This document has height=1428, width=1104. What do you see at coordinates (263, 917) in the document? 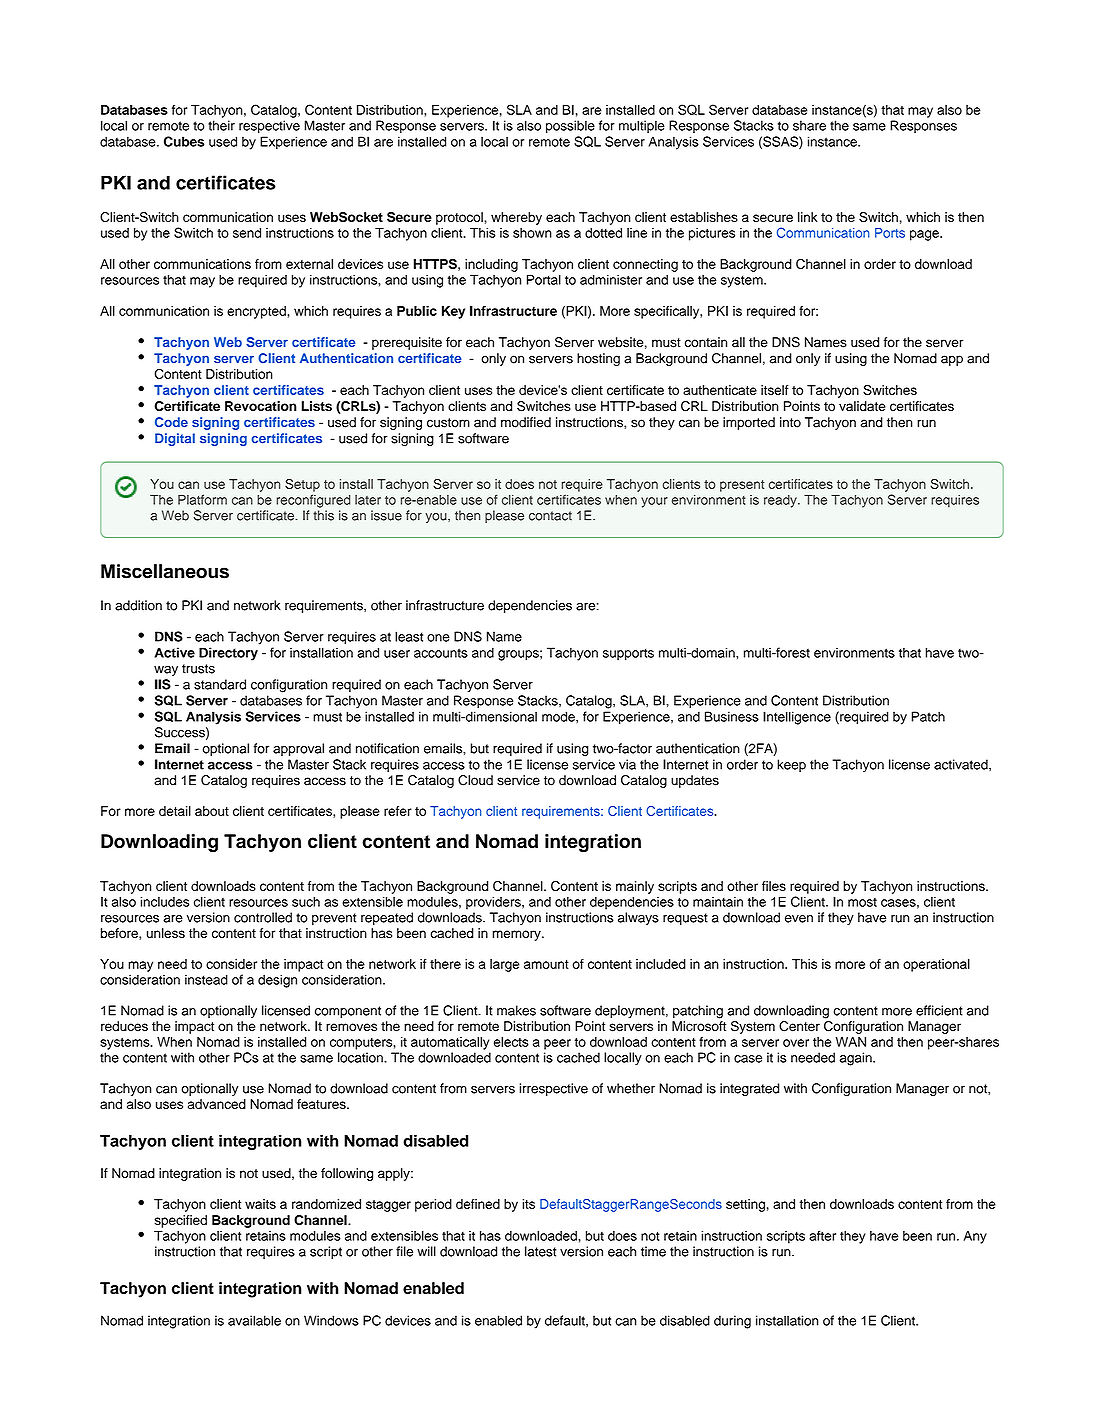
I see `controlled` at bounding box center [263, 917].
